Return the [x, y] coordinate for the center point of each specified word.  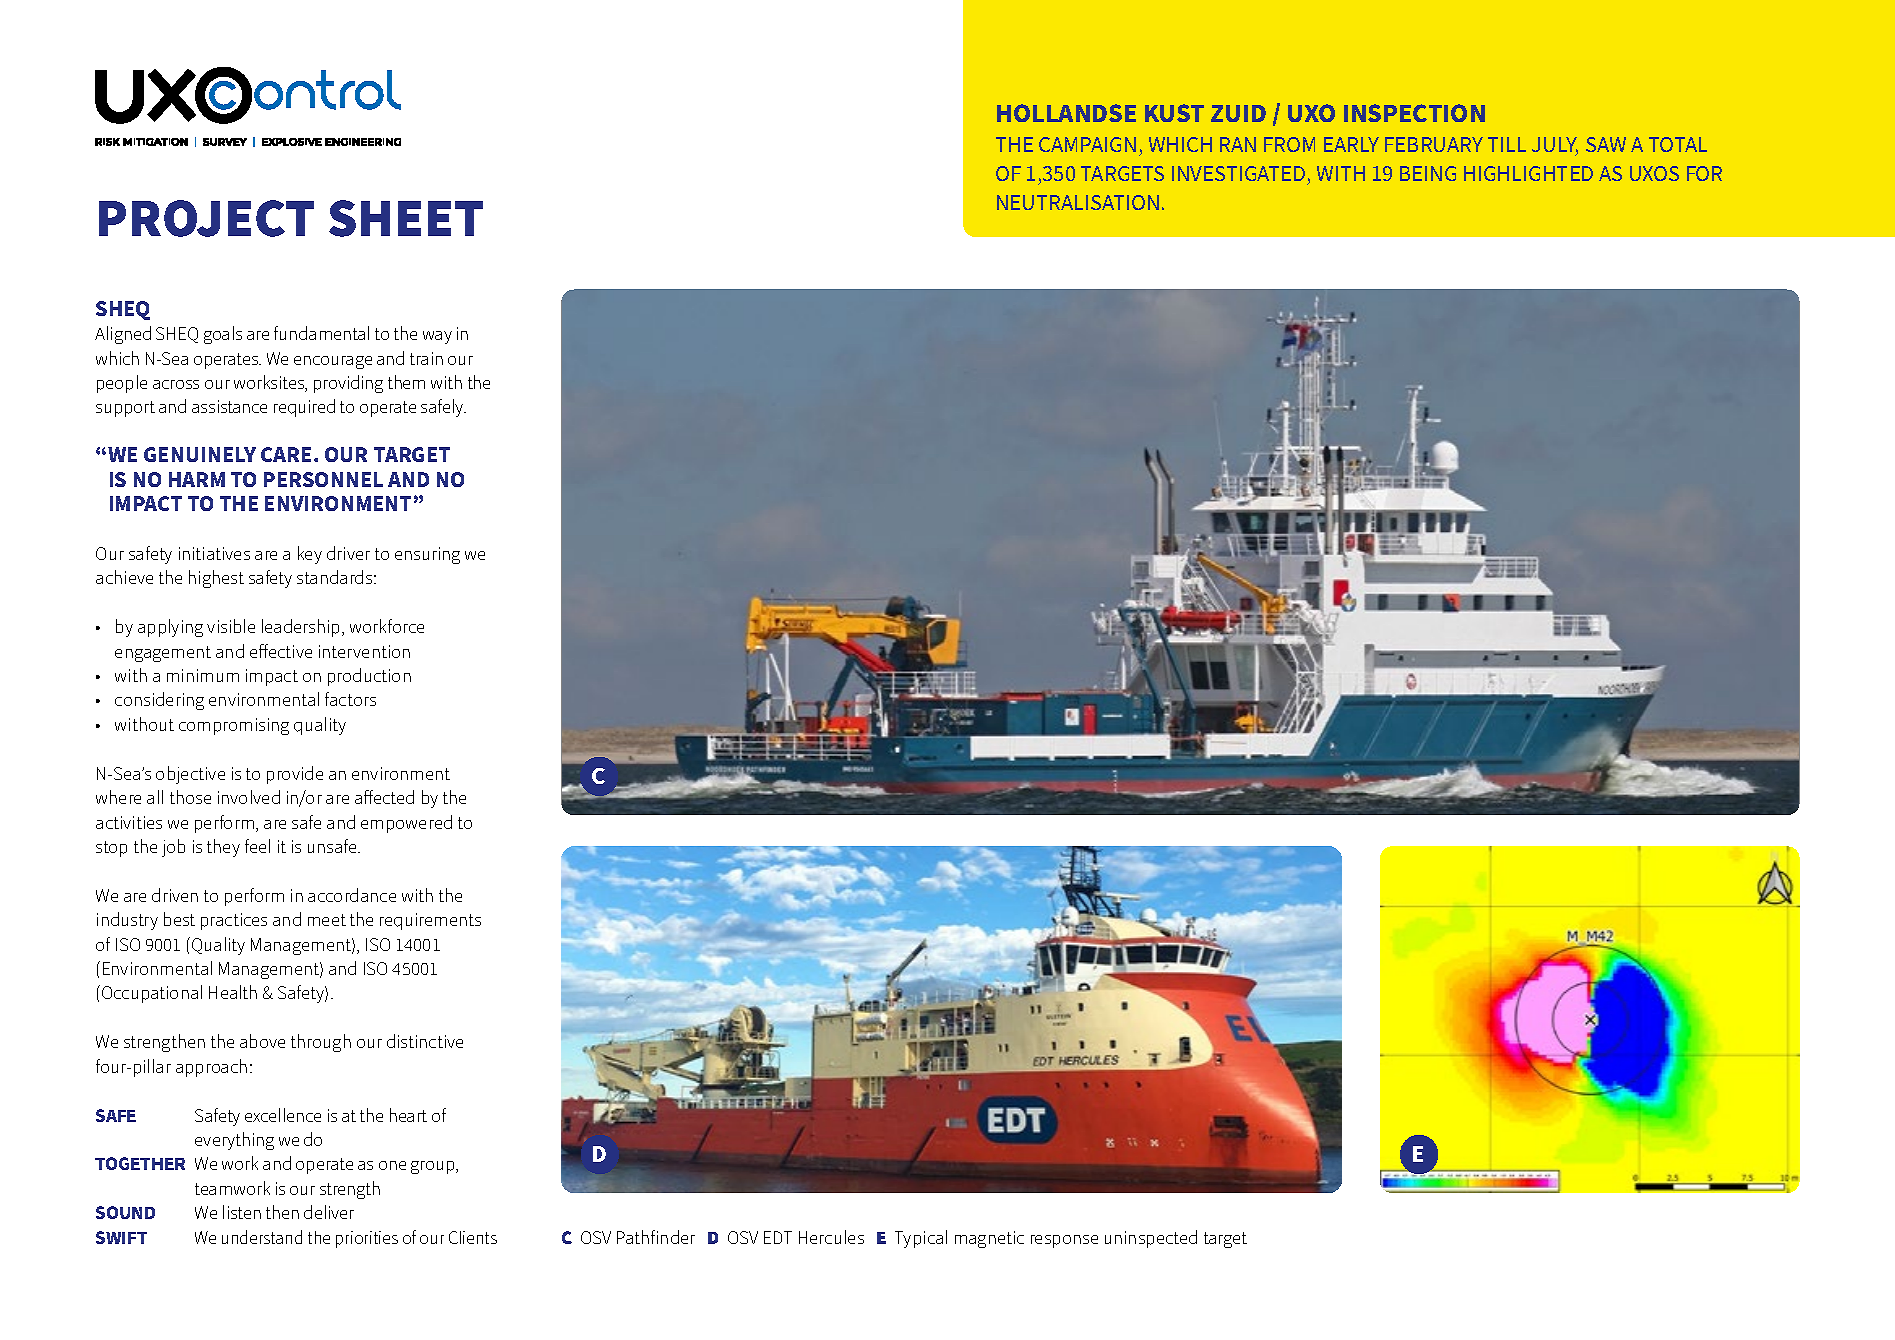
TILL [1507, 144]
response [1064, 1241]
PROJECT [206, 218]
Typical [921, 1239]
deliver [329, 1212]
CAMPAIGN [1087, 144]
